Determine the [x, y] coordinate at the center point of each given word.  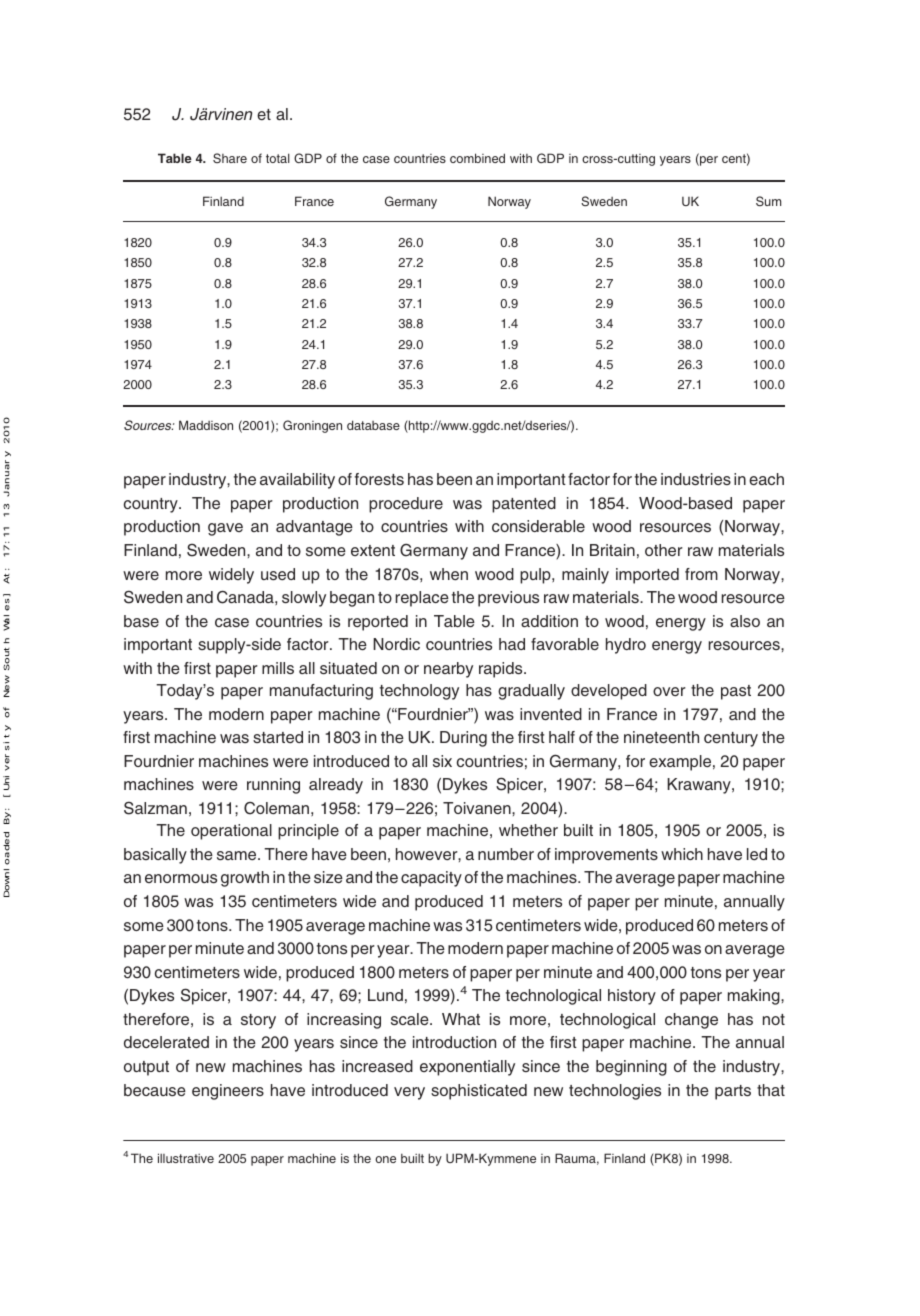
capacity [431, 879]
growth [245, 879]
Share [230, 158]
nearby [448, 670]
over [669, 691]
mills [278, 668]
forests [379, 479]
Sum [768, 201]
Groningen [312, 426]
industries [696, 479]
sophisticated [479, 1092]
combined [477, 158]
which [682, 854]
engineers [228, 1092]
